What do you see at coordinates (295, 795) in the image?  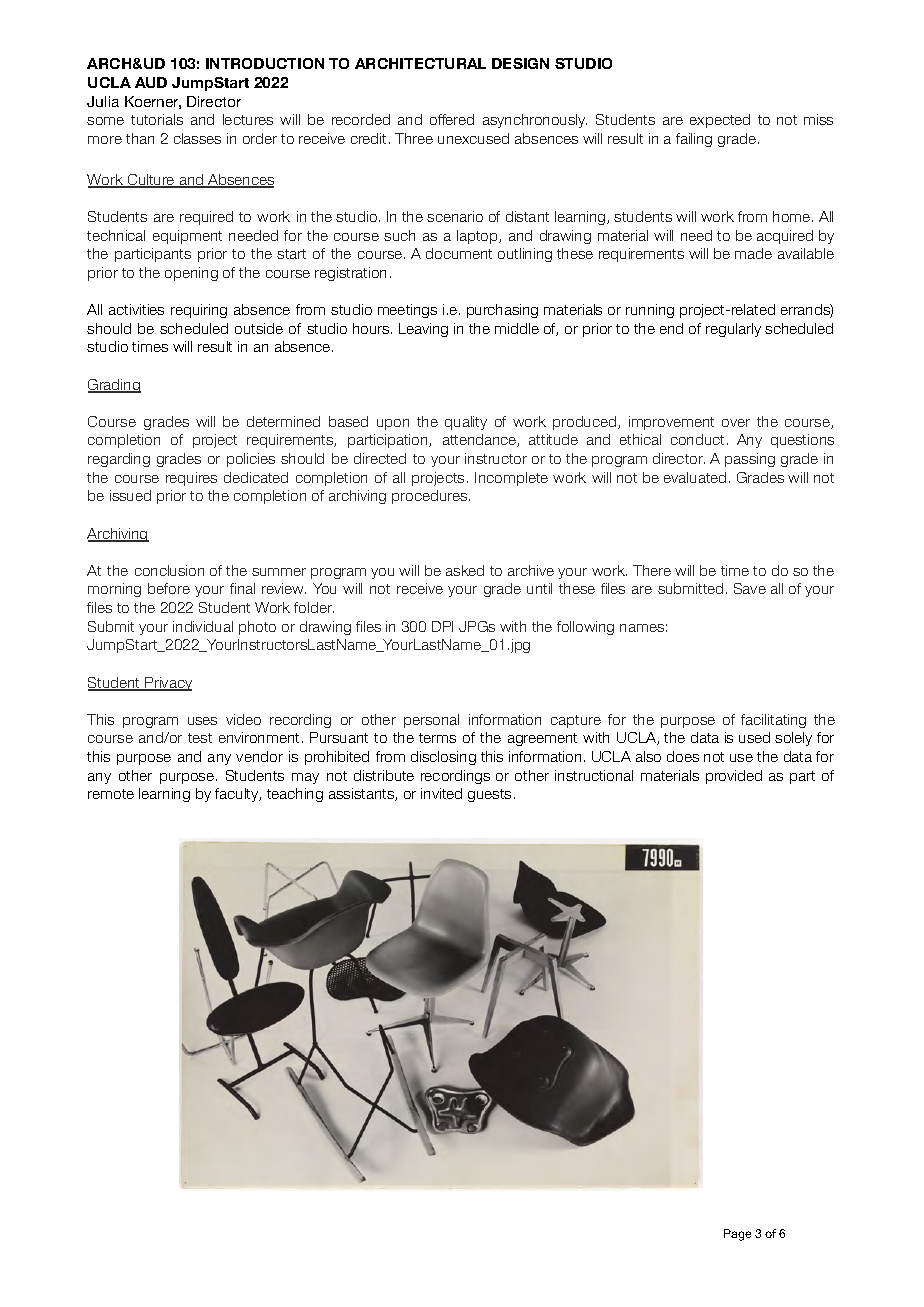 I see `teaching` at bounding box center [295, 795].
